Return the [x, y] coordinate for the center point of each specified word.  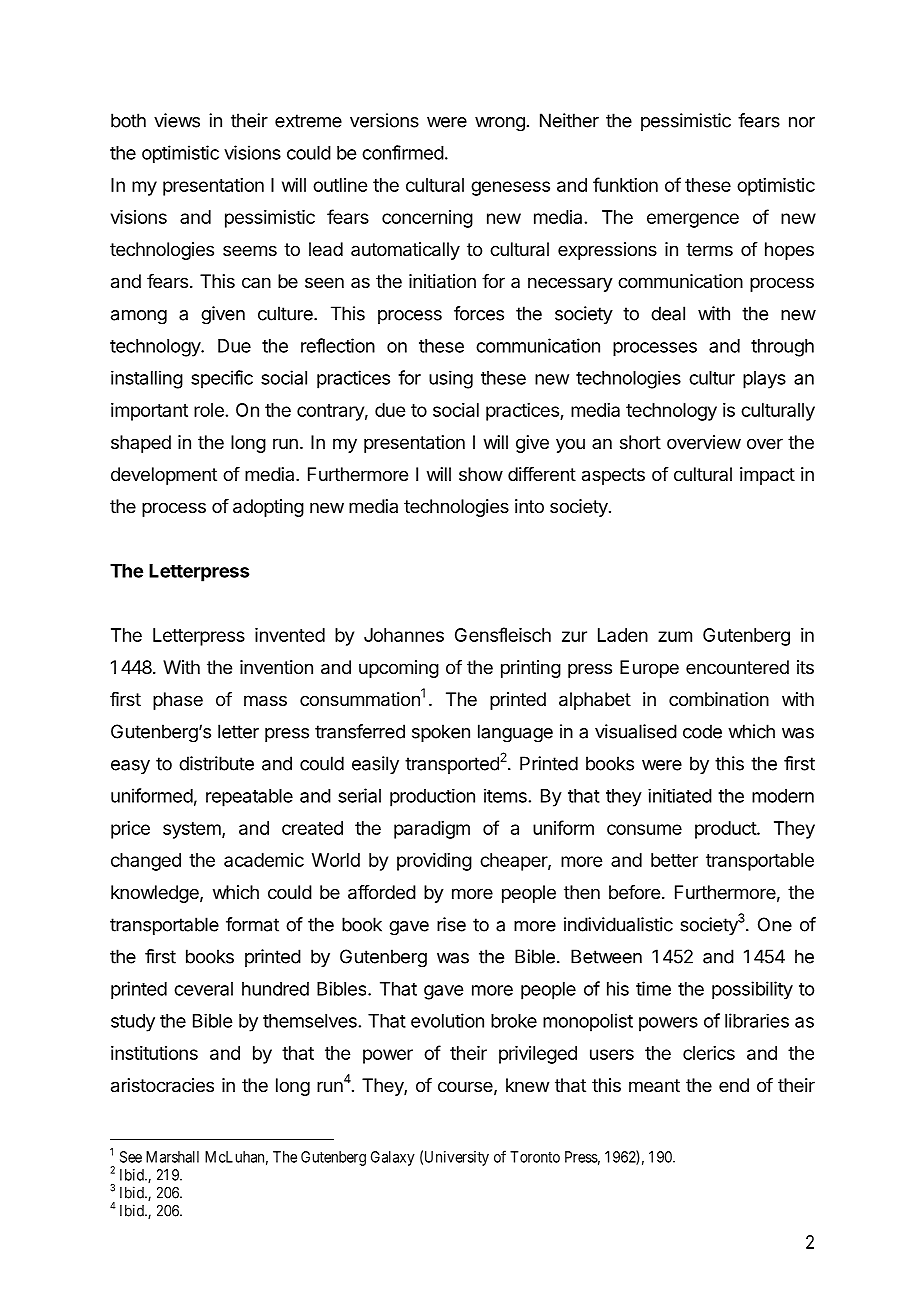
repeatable [249, 798]
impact [767, 476]
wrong [500, 124]
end [734, 1085]
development [164, 476]
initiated [680, 796]
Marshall [172, 1157]
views [177, 120]
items [505, 796]
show [481, 474]
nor [802, 122]
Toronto [535, 1157]
